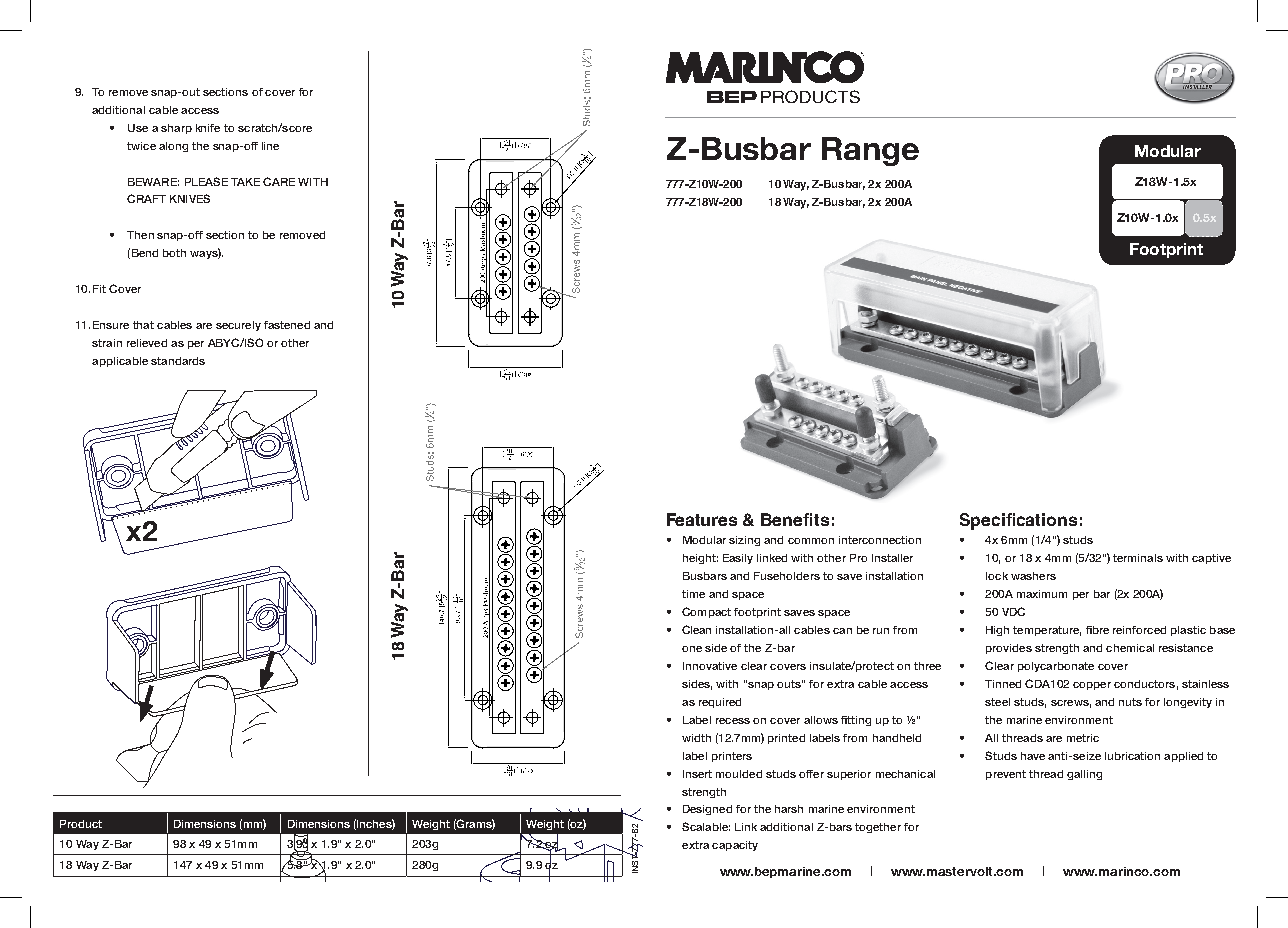  What do you see at coordinates (811, 541) in the image?
I see `common` at bounding box center [811, 541].
